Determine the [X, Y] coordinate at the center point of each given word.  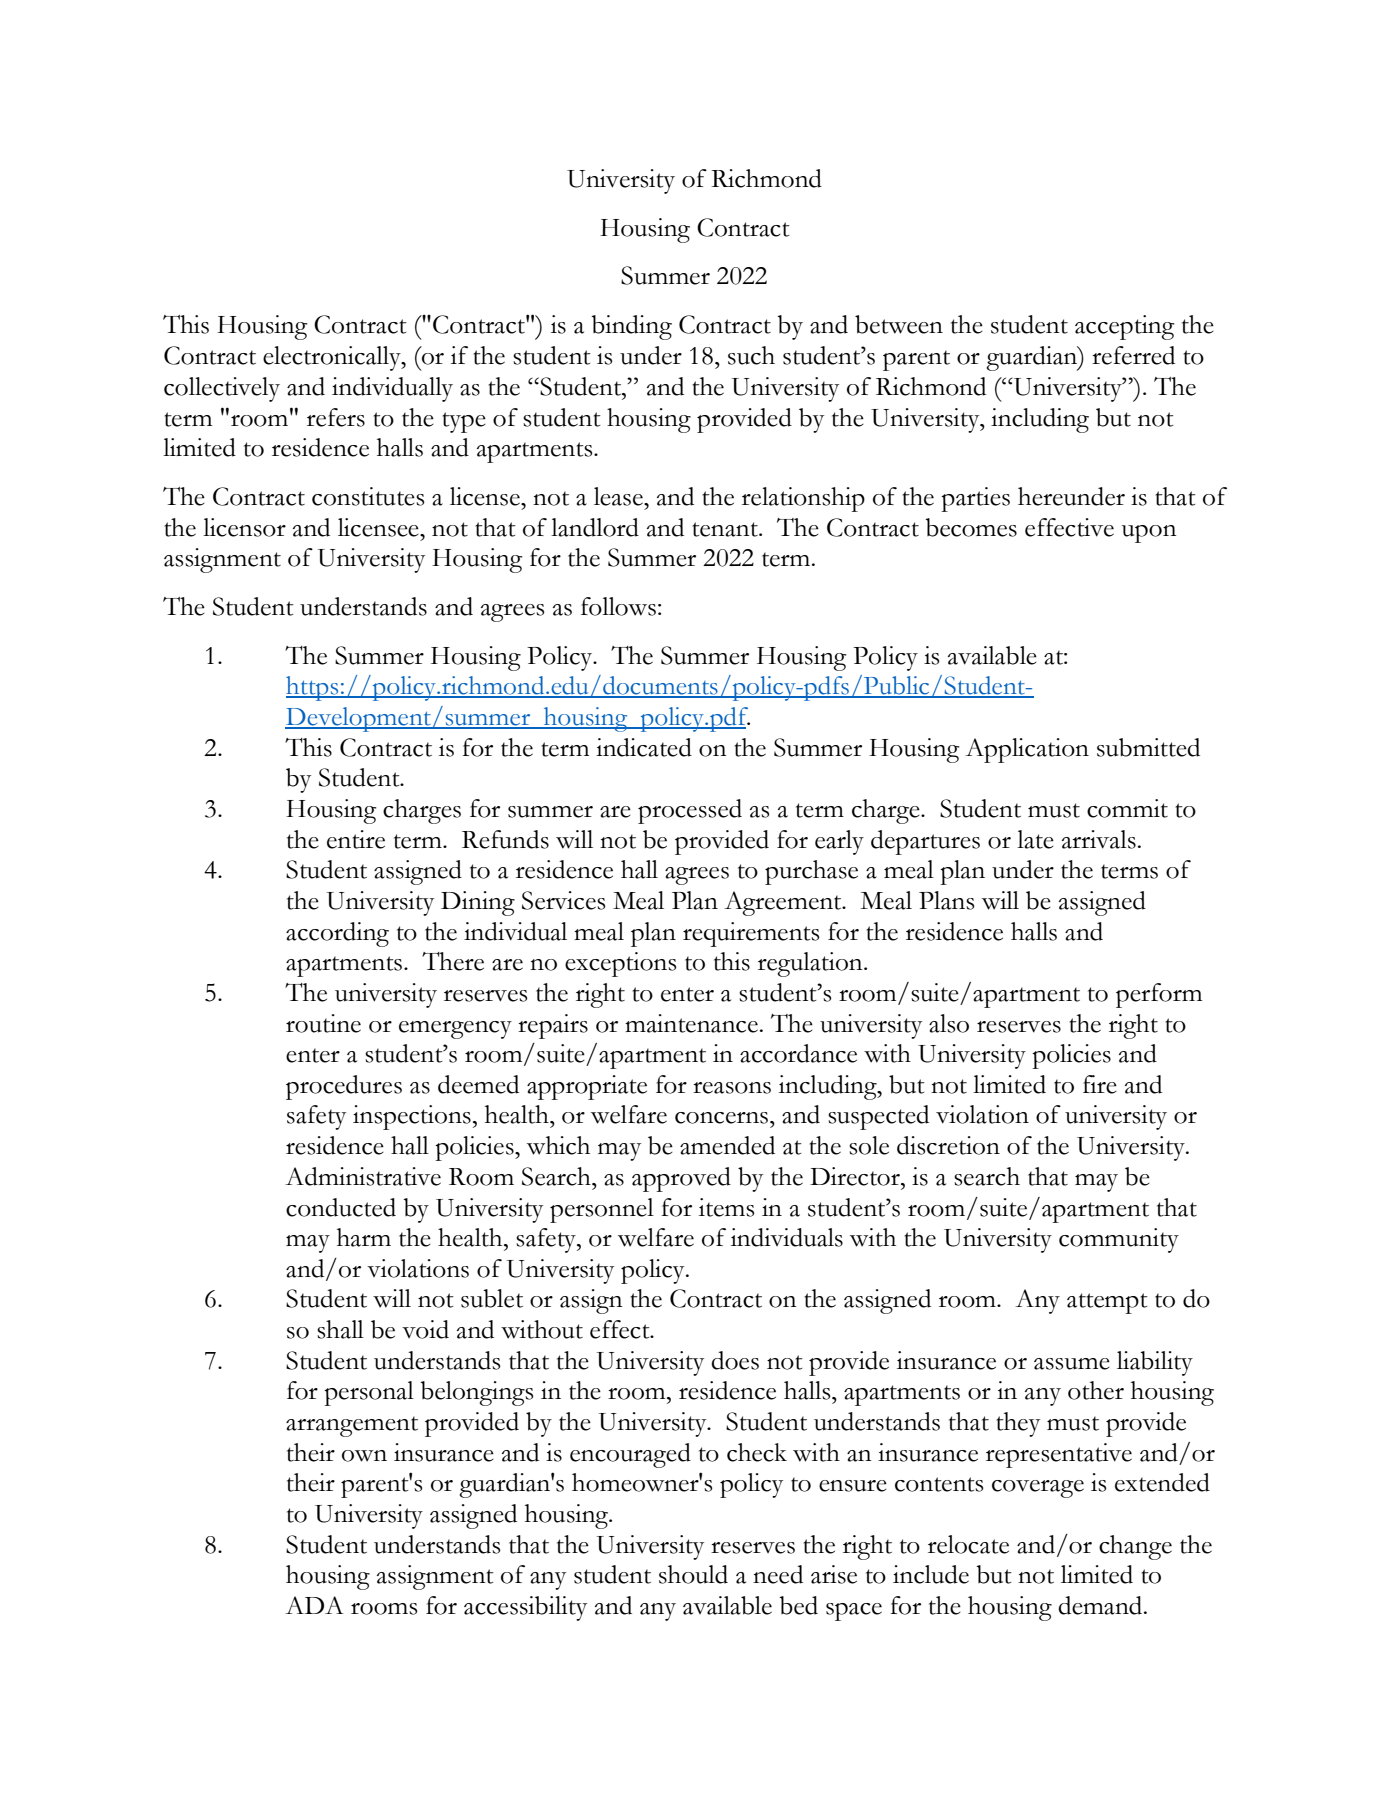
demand [1101, 1605]
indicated [644, 747]
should [693, 1574]
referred [1133, 355]
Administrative [363, 1176]
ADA [314, 1605]
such [751, 355]
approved [681, 1179]
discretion [948, 1145]
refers [336, 417]
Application [1027, 750]
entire [356, 839]
